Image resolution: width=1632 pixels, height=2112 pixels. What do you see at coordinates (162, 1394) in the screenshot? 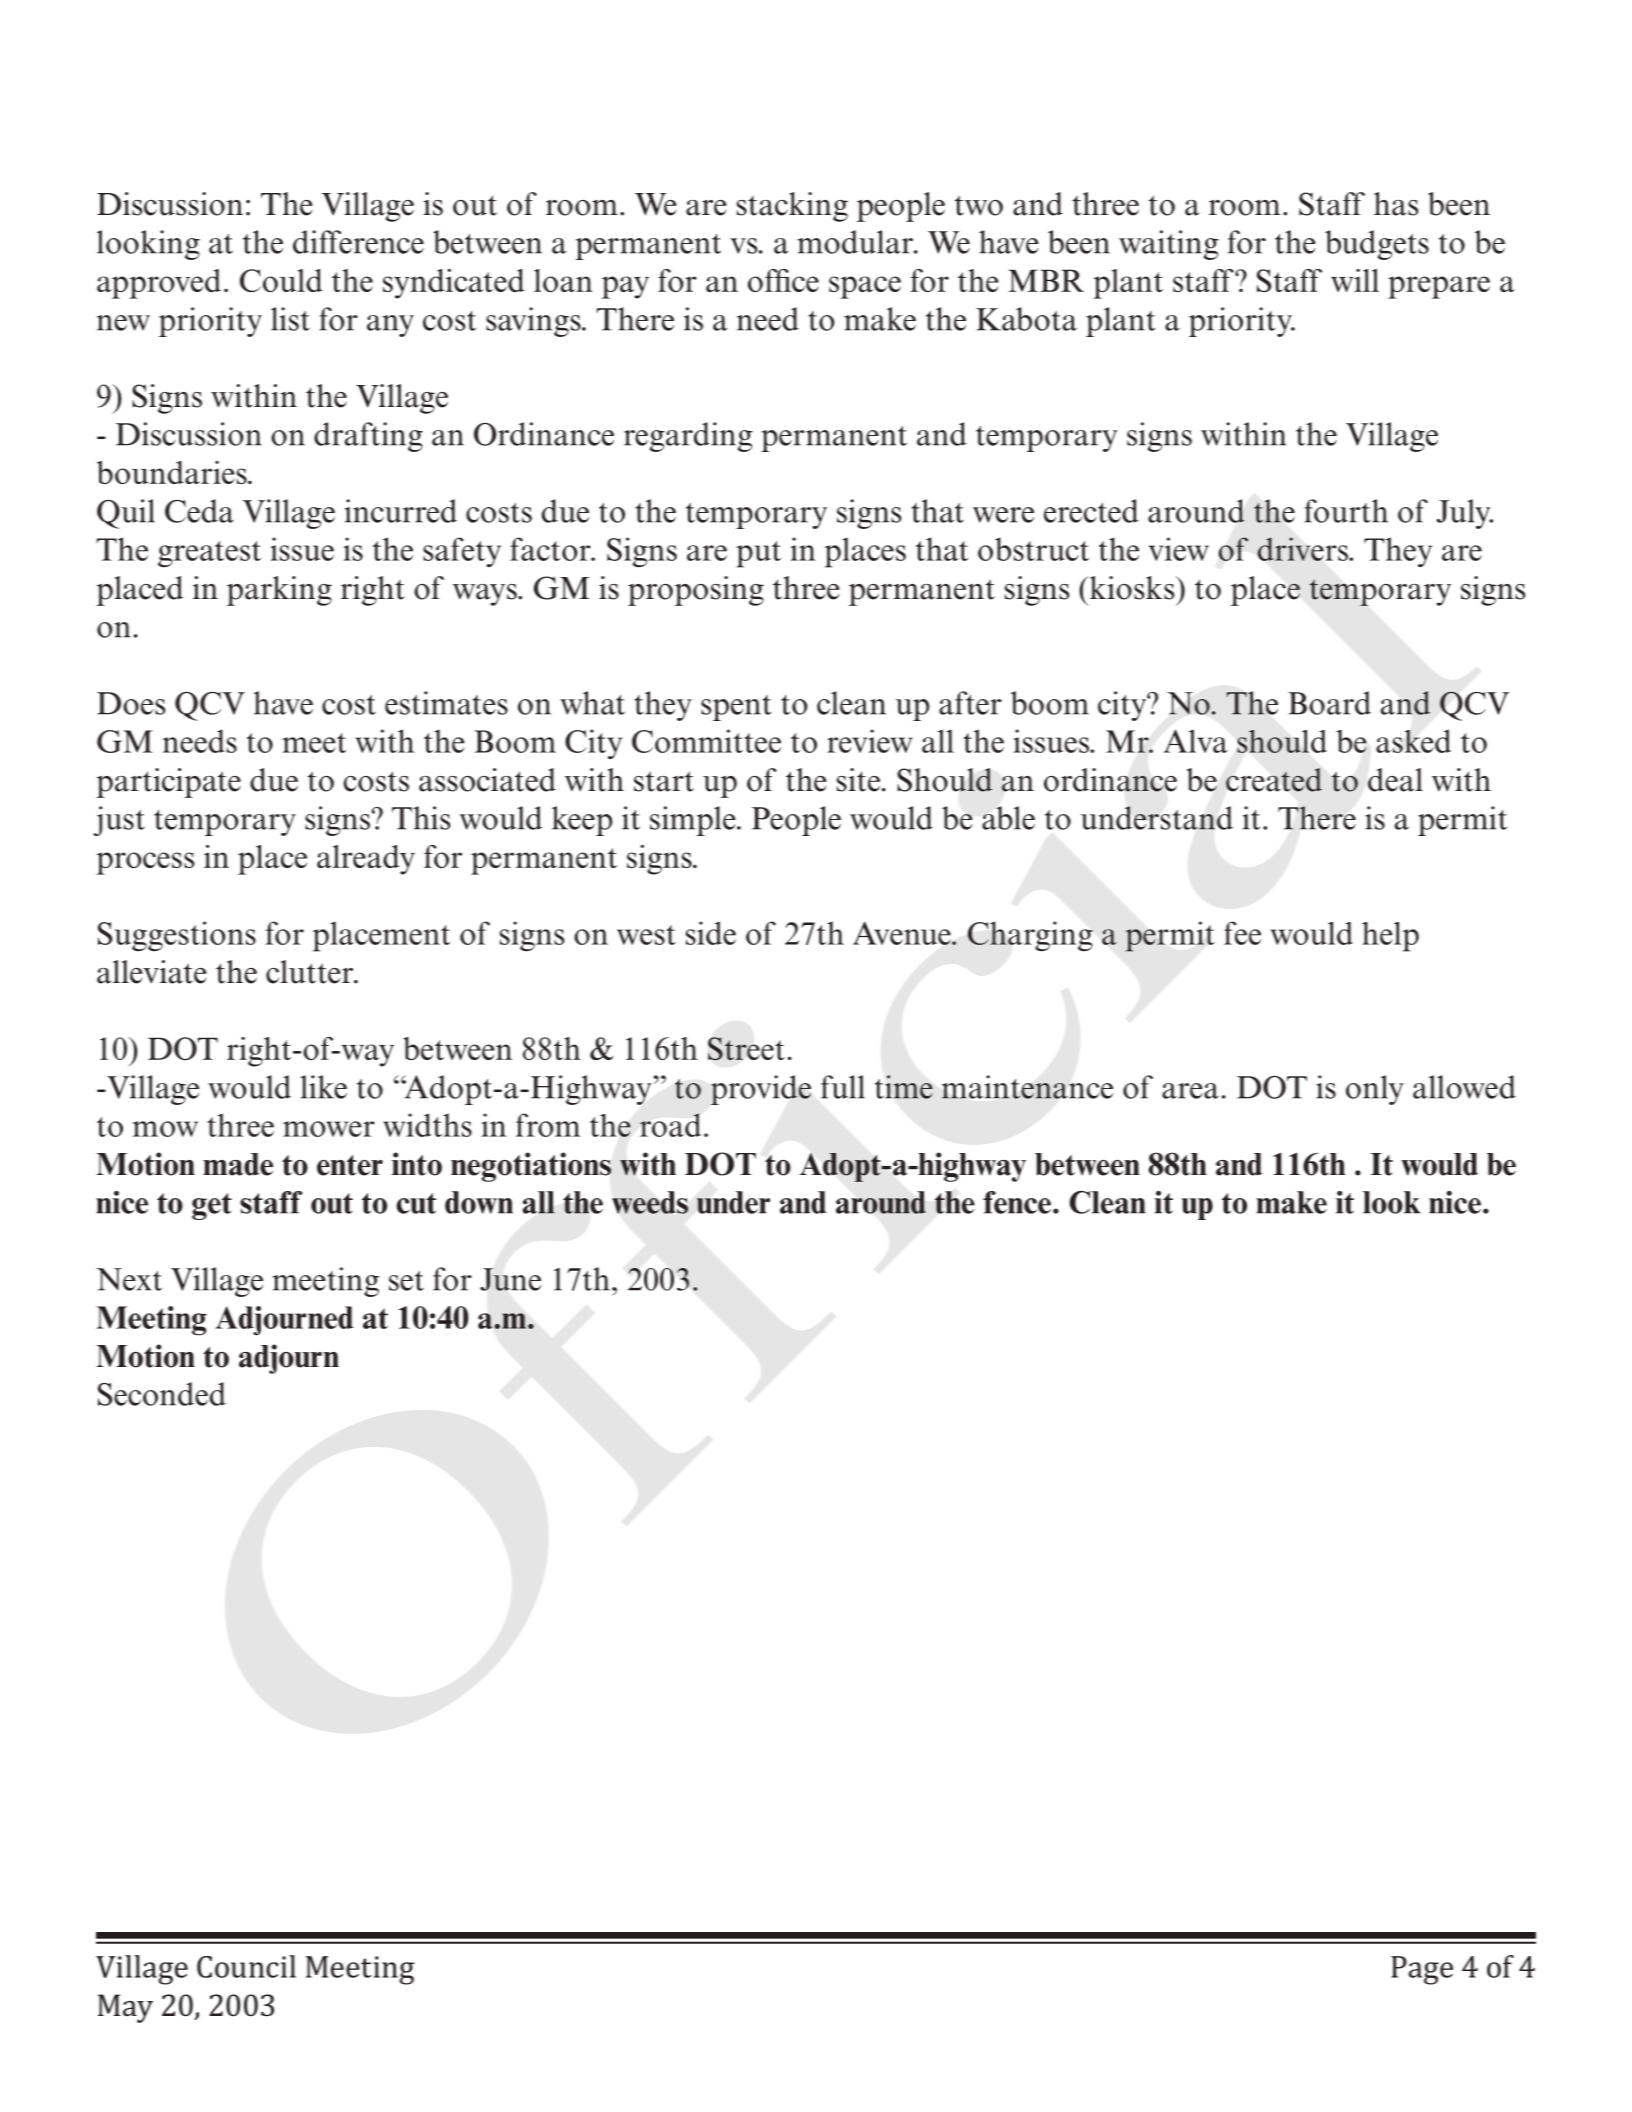
I see `Seconded` at bounding box center [162, 1394].
